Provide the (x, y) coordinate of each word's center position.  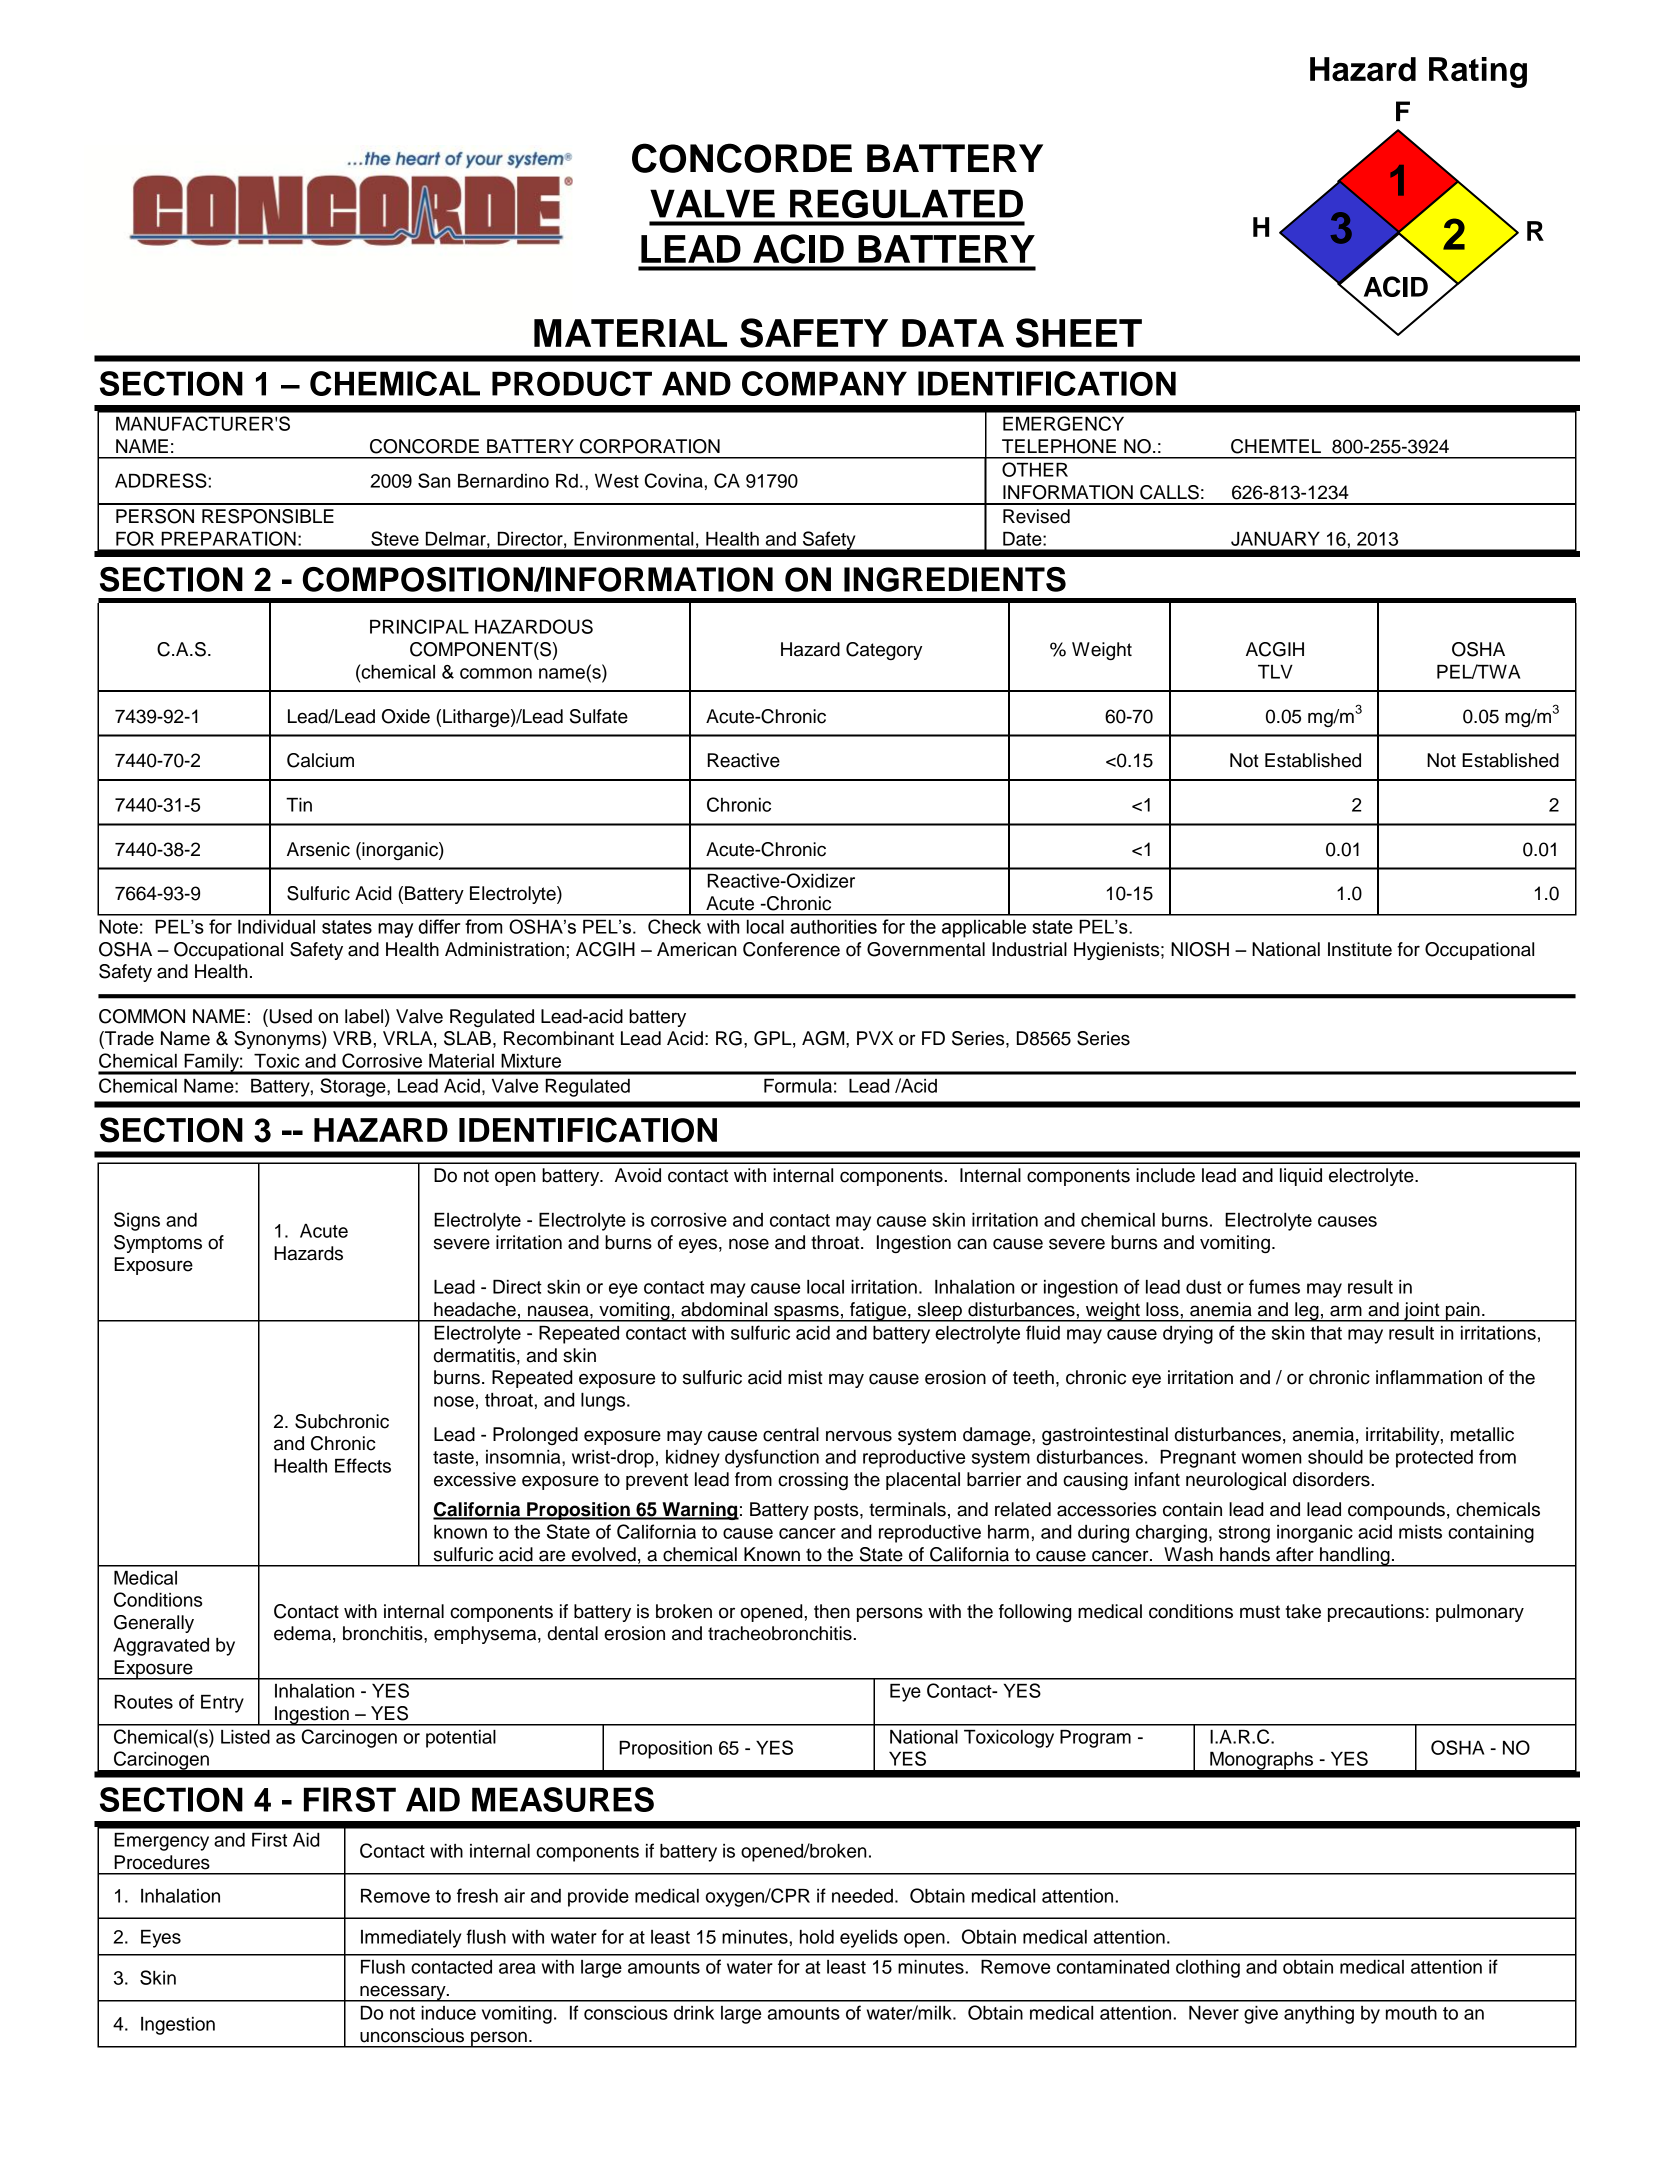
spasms (806, 1313)
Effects (363, 1465)
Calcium (320, 760)
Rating (1478, 72)
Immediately (411, 1939)
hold (817, 1937)
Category (884, 651)
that (1326, 1333)
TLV (1275, 672)
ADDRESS (162, 480)
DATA (953, 333)
